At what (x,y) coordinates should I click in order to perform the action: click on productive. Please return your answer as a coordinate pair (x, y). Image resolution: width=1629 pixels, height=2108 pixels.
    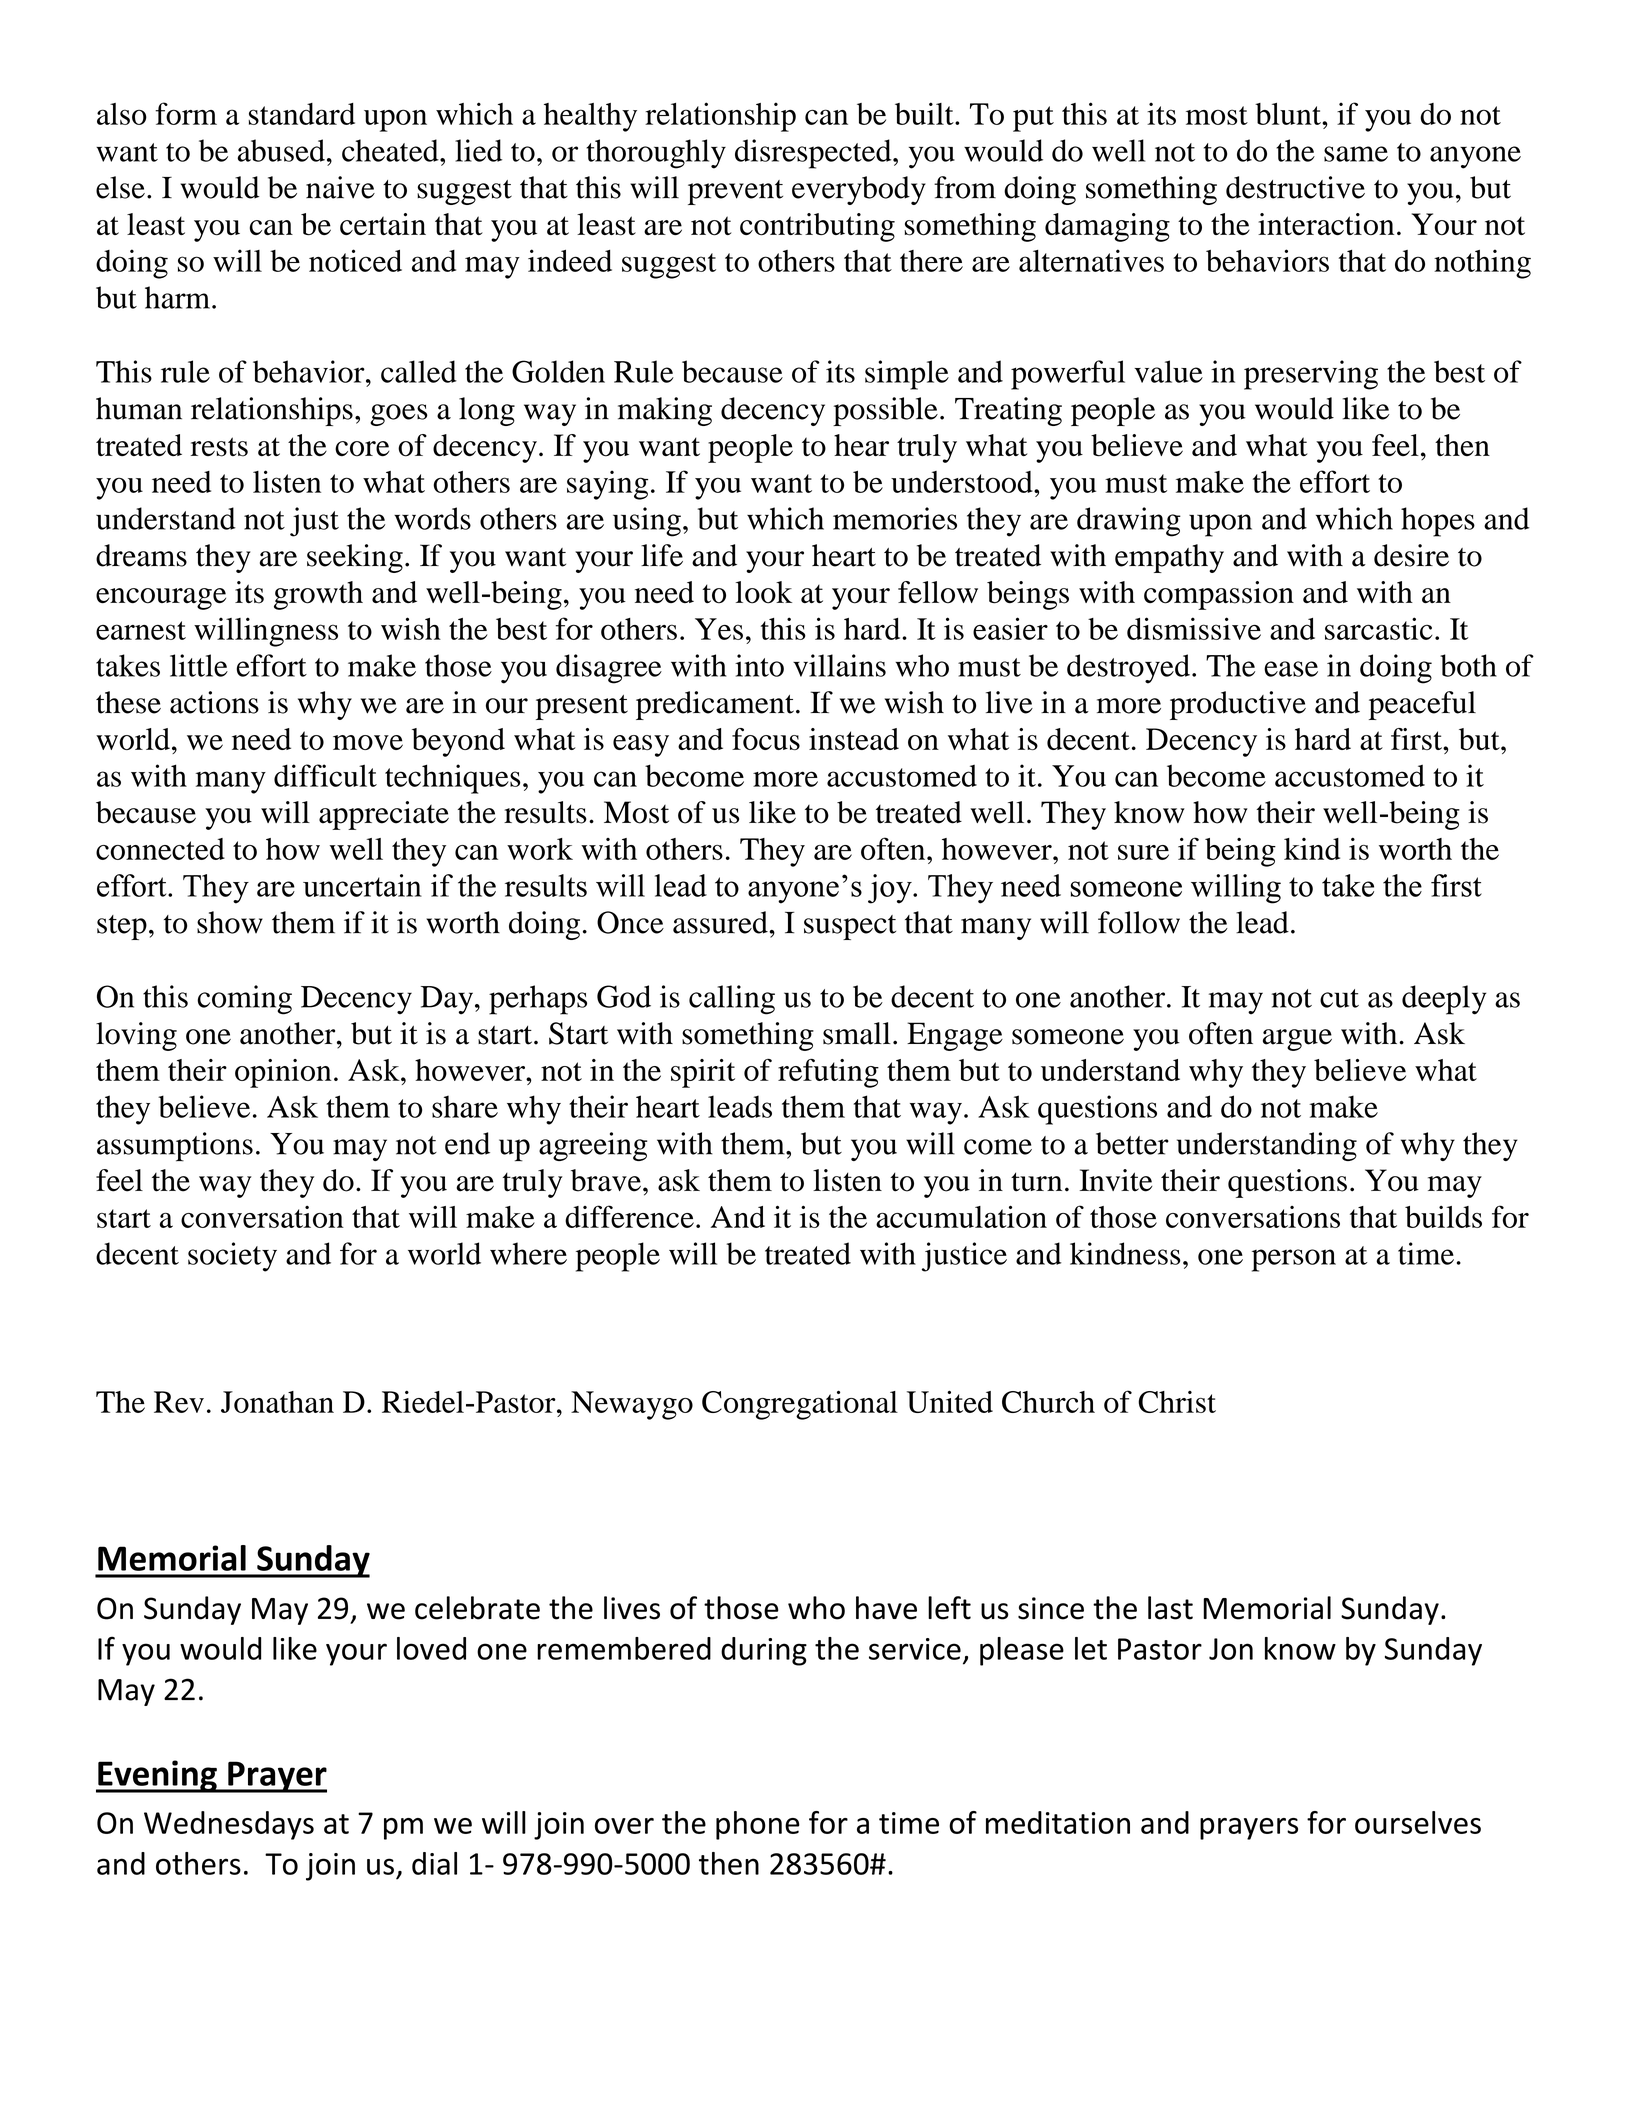
    Looking at the image, I should click on (1238, 705).
